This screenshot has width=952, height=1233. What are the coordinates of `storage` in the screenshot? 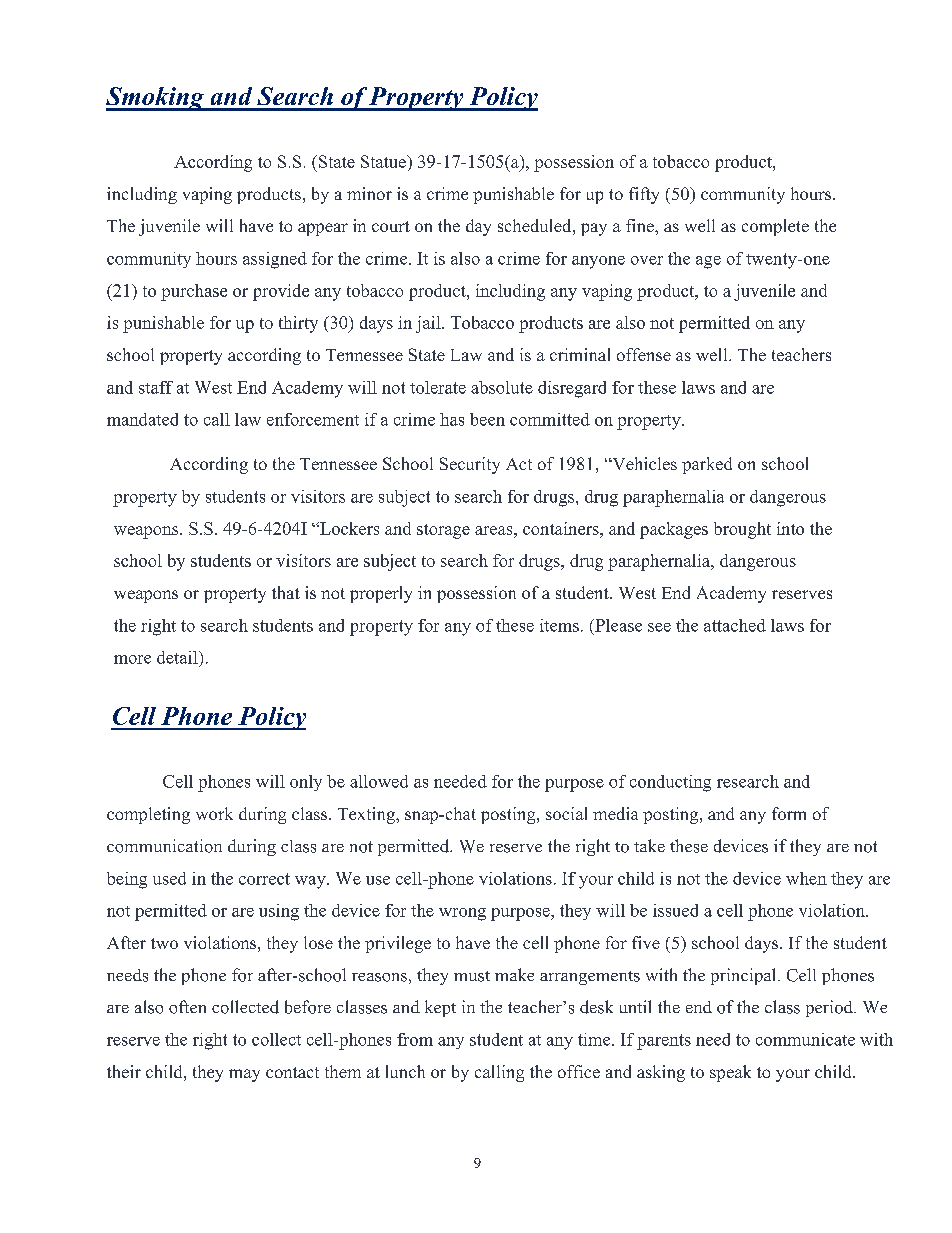 It's located at (443, 531).
